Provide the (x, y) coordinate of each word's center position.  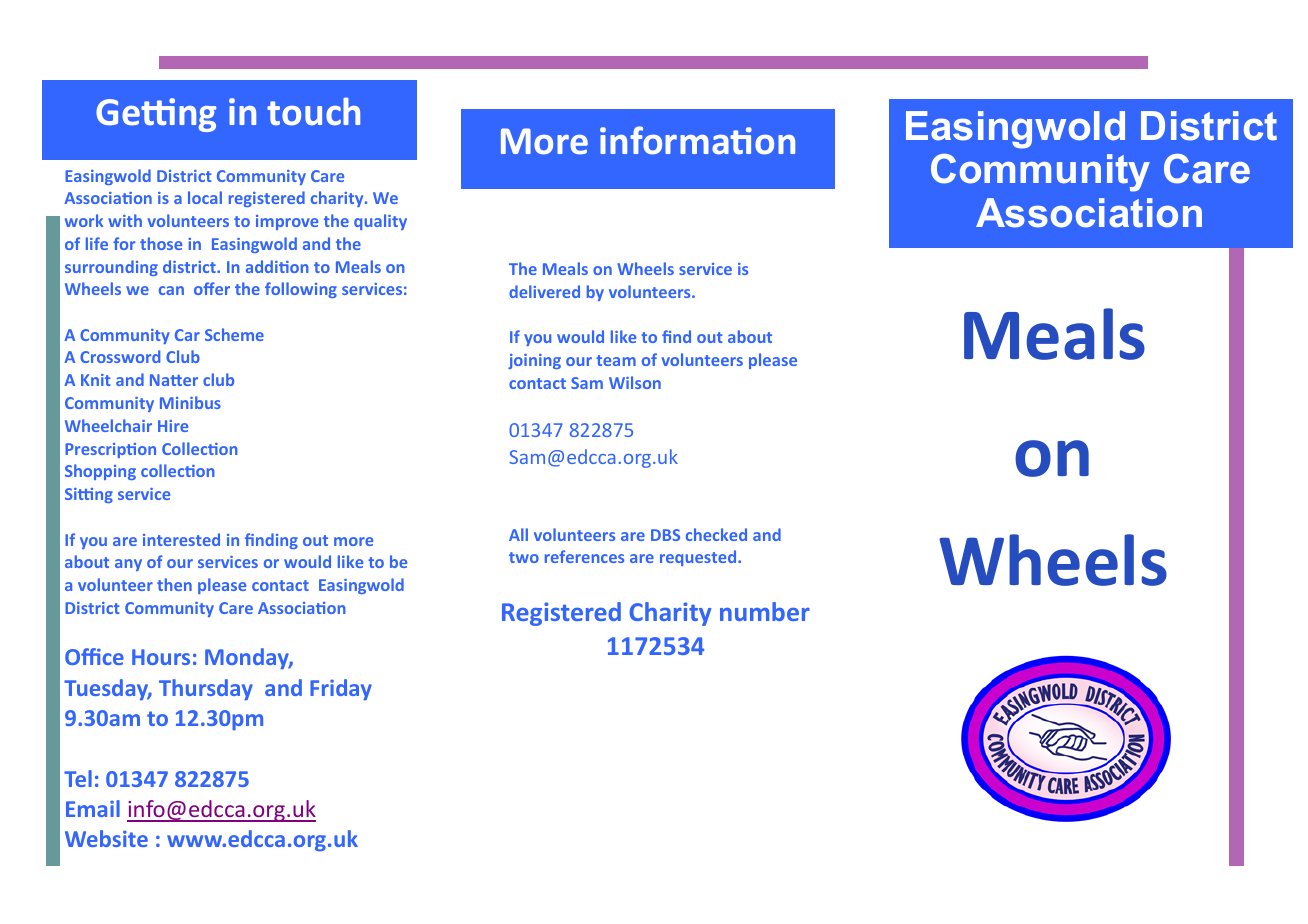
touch (313, 111)
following (301, 290)
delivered (544, 291)
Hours (161, 657)
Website (106, 838)
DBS (665, 535)
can (171, 290)
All (518, 534)
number (765, 611)
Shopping (100, 472)
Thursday (206, 689)
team (616, 360)
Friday (341, 689)
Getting (156, 115)
